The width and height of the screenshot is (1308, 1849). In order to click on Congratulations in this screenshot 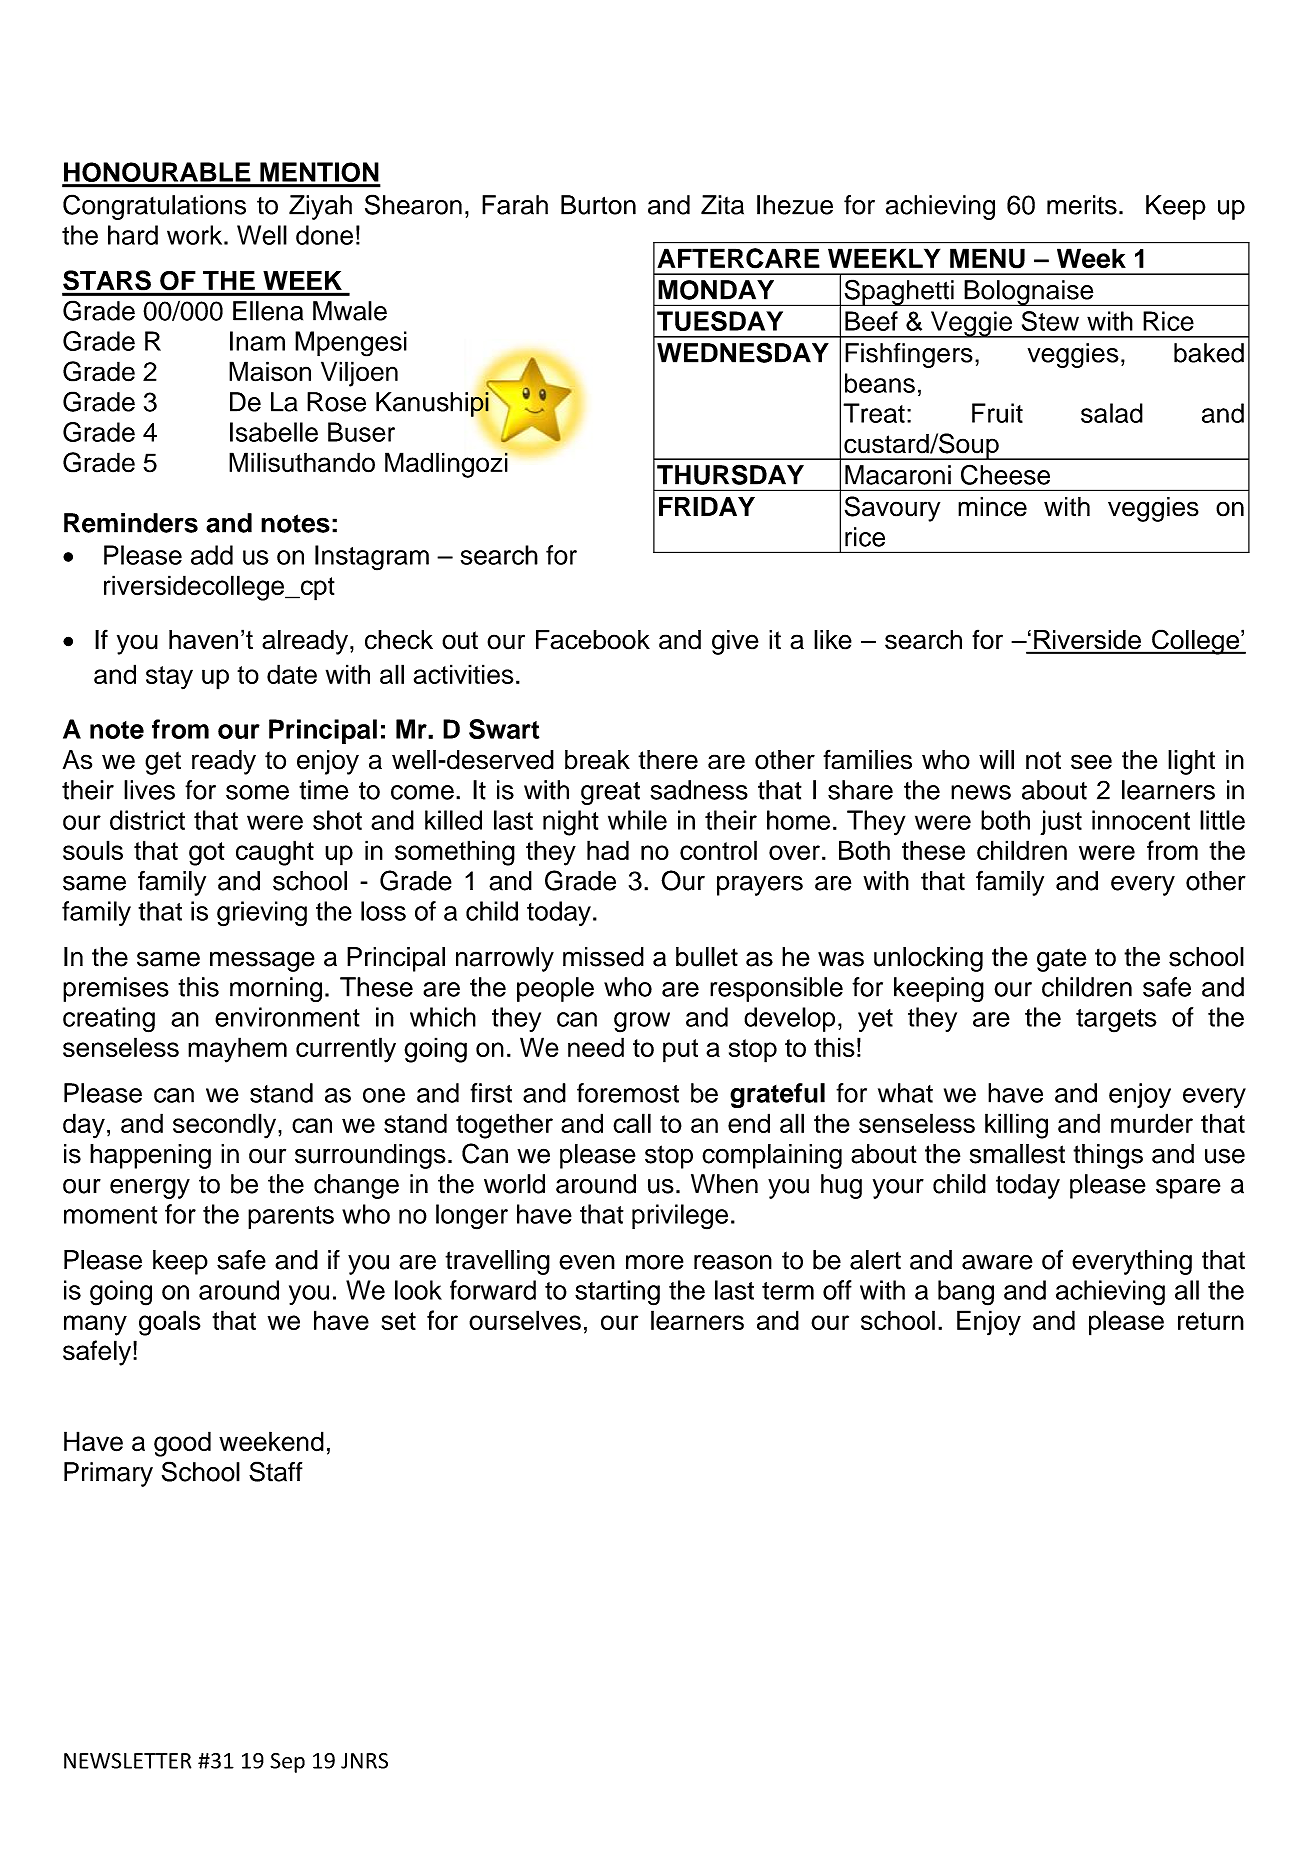, I will do `click(154, 207)`.
